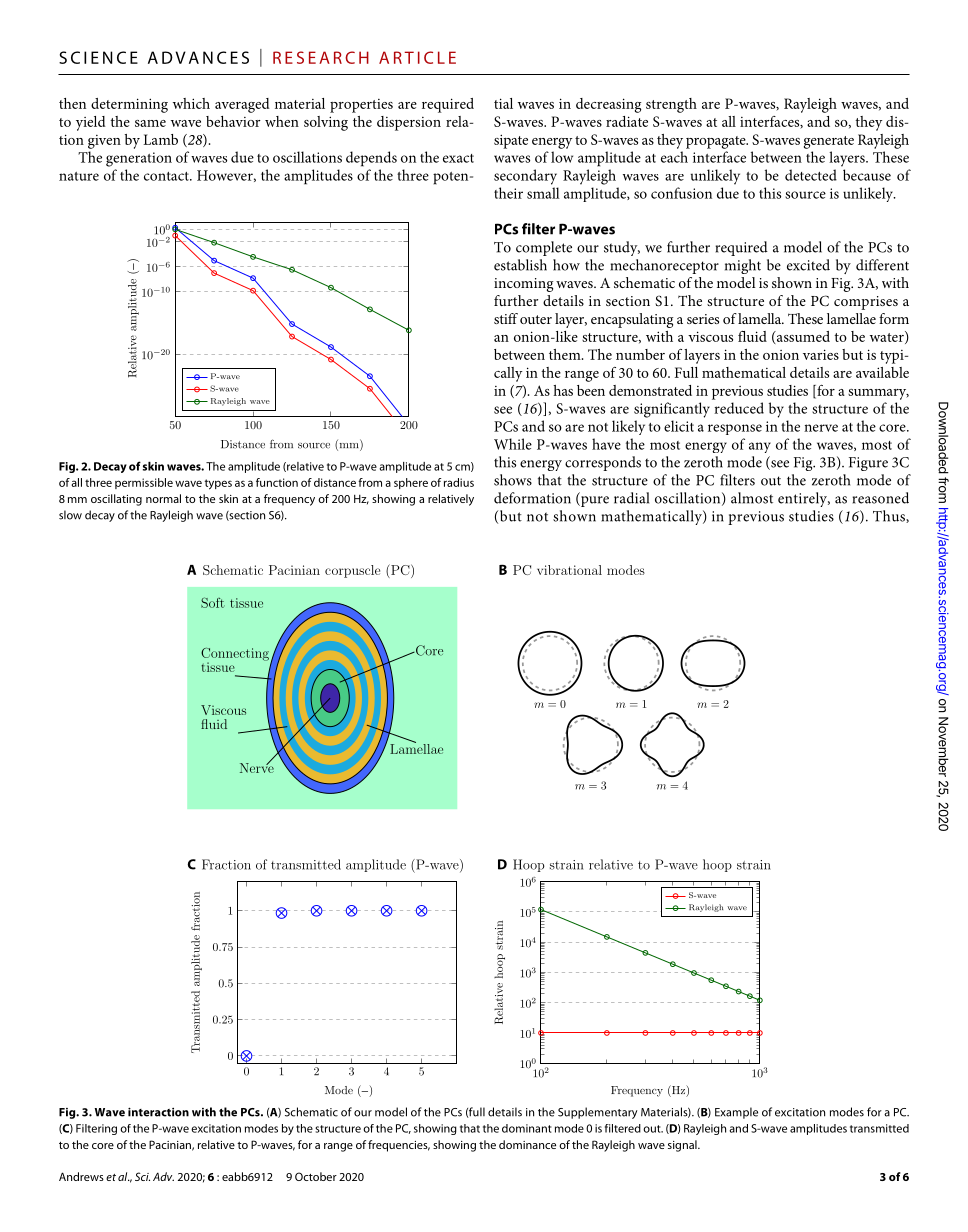  What do you see at coordinates (527, 1144) in the page?
I see `dominance` at bounding box center [527, 1144].
